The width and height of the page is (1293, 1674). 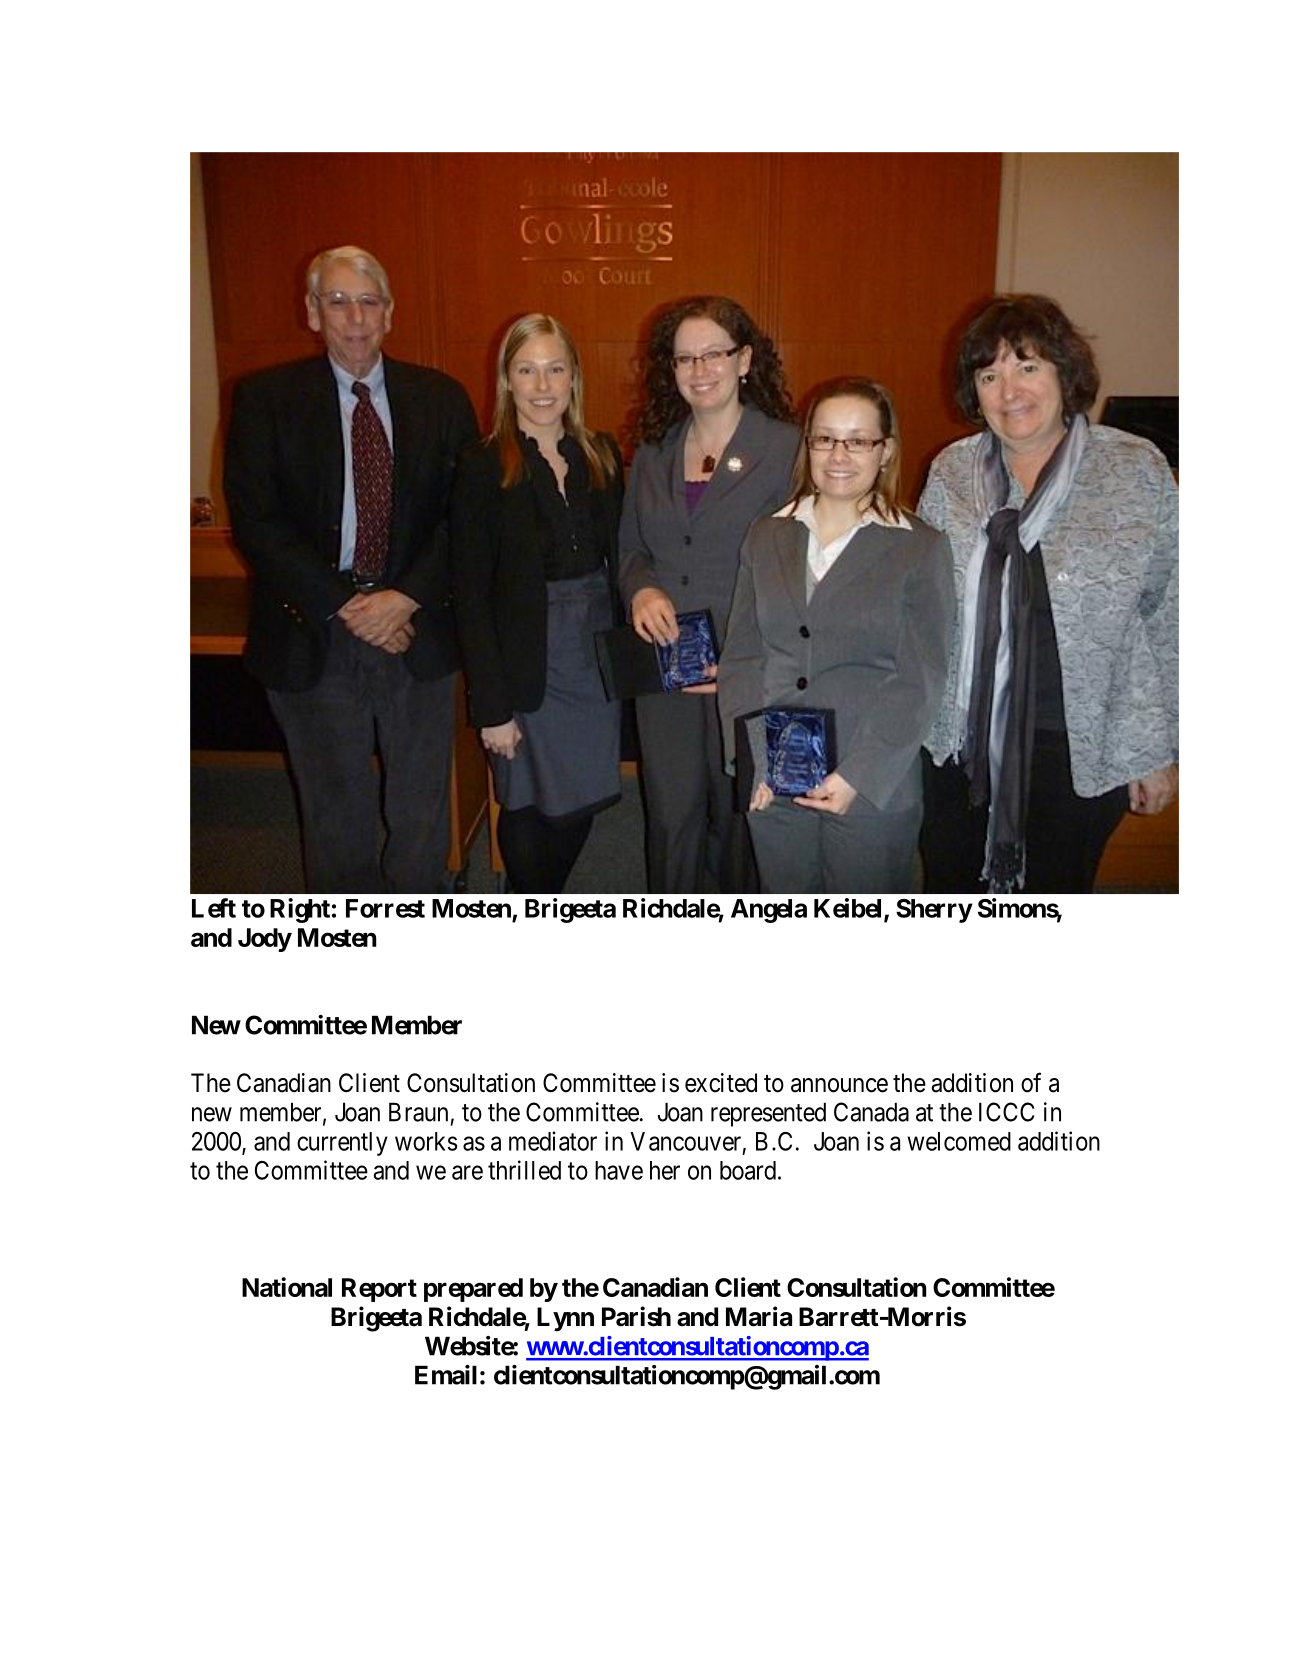 What do you see at coordinates (769, 911) in the page?
I see `Angela` at bounding box center [769, 911].
